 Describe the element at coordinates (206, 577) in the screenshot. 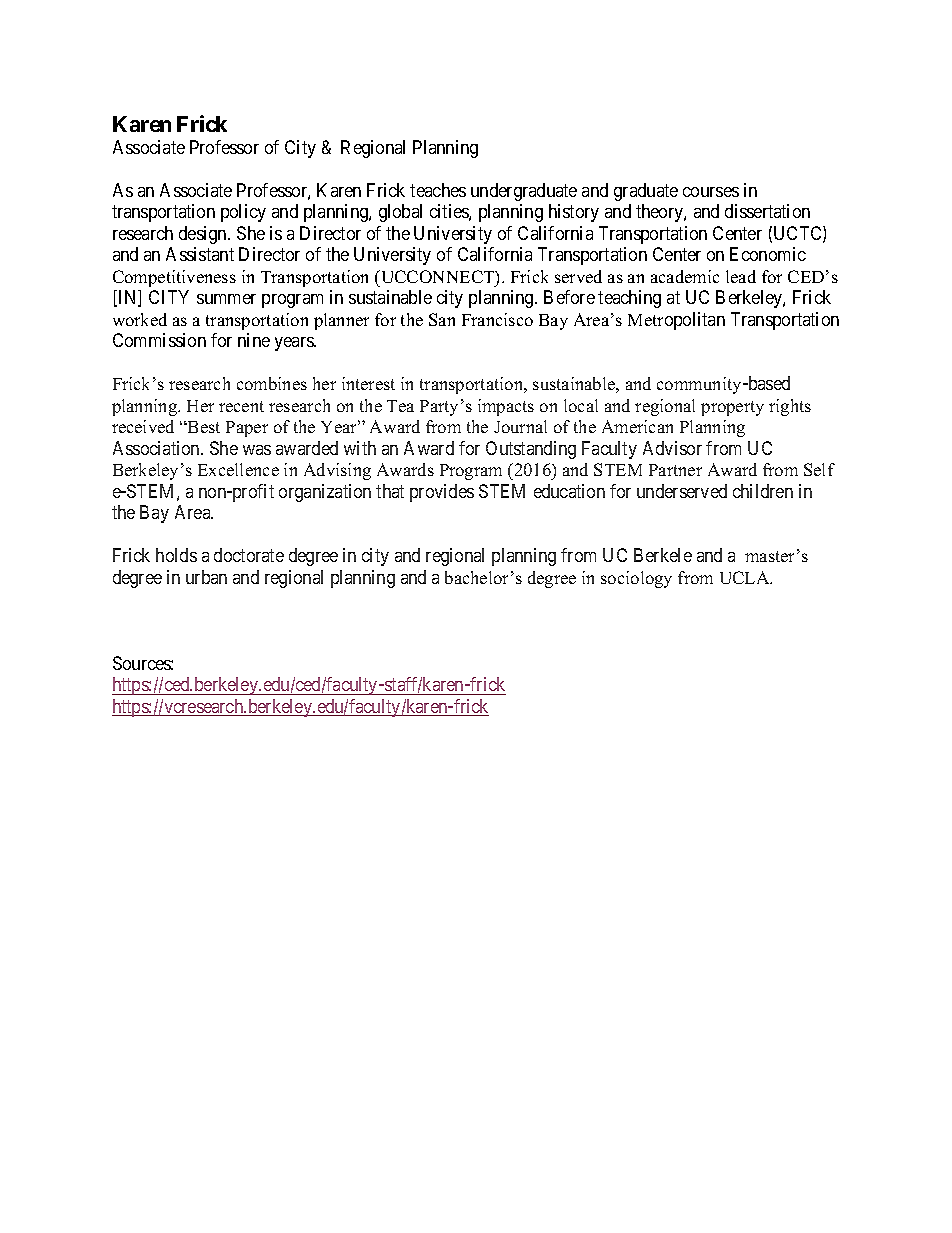

I see `urban` at that location.
